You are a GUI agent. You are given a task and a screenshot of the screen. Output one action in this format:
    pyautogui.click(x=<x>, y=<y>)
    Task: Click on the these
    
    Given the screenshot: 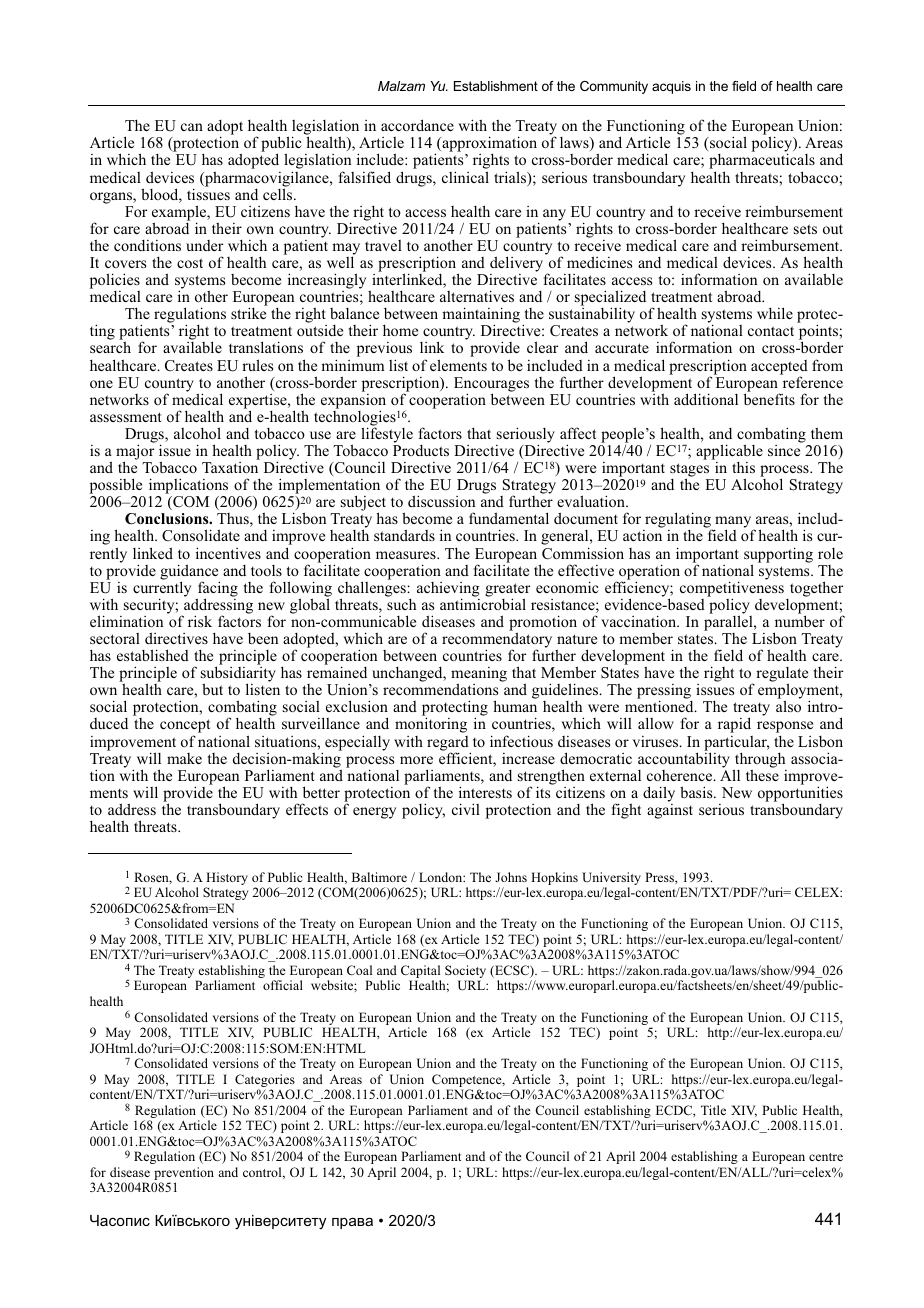 What is the action you would take?
    pyautogui.click(x=762, y=774)
